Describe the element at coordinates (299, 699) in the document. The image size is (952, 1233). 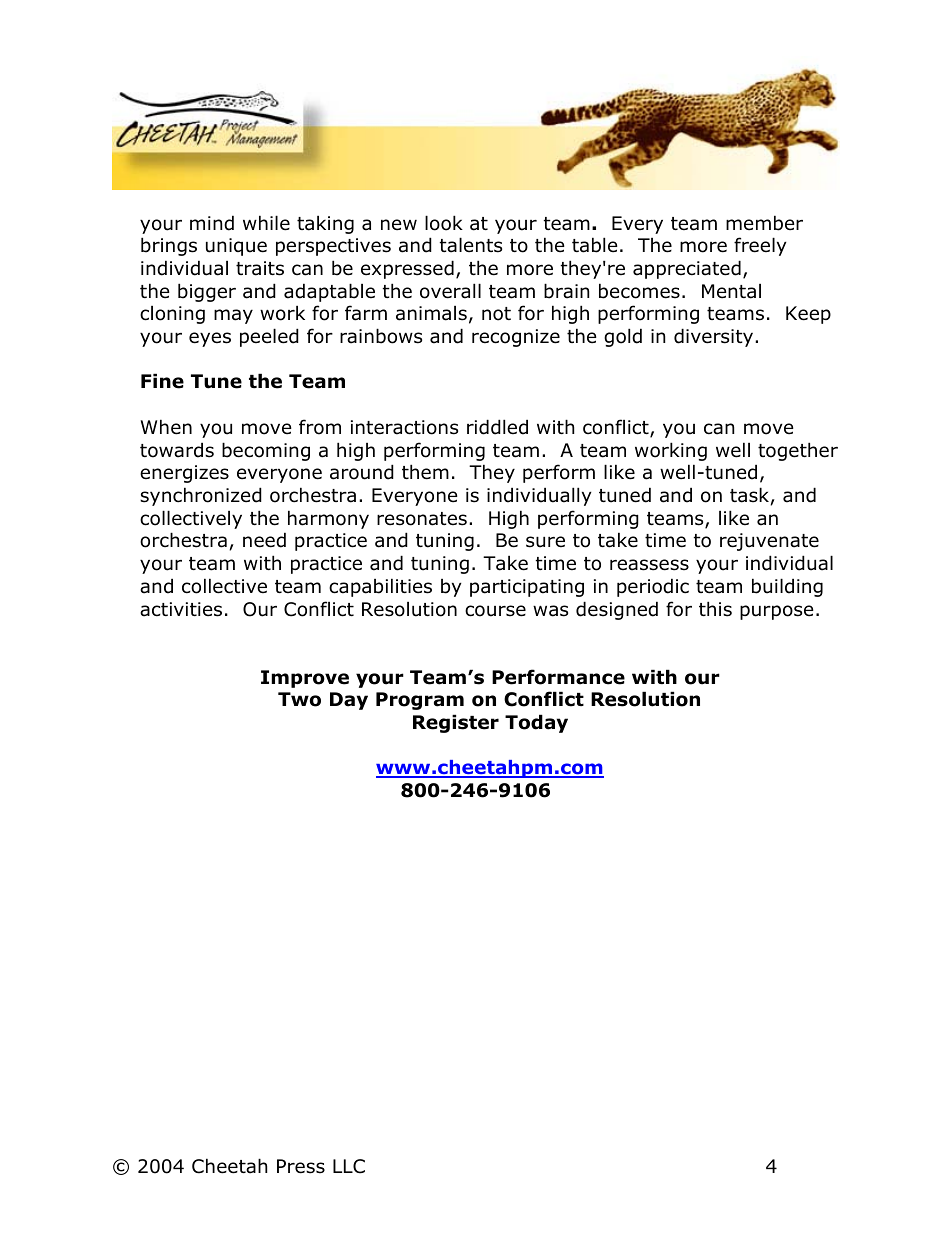
I see `Two` at that location.
